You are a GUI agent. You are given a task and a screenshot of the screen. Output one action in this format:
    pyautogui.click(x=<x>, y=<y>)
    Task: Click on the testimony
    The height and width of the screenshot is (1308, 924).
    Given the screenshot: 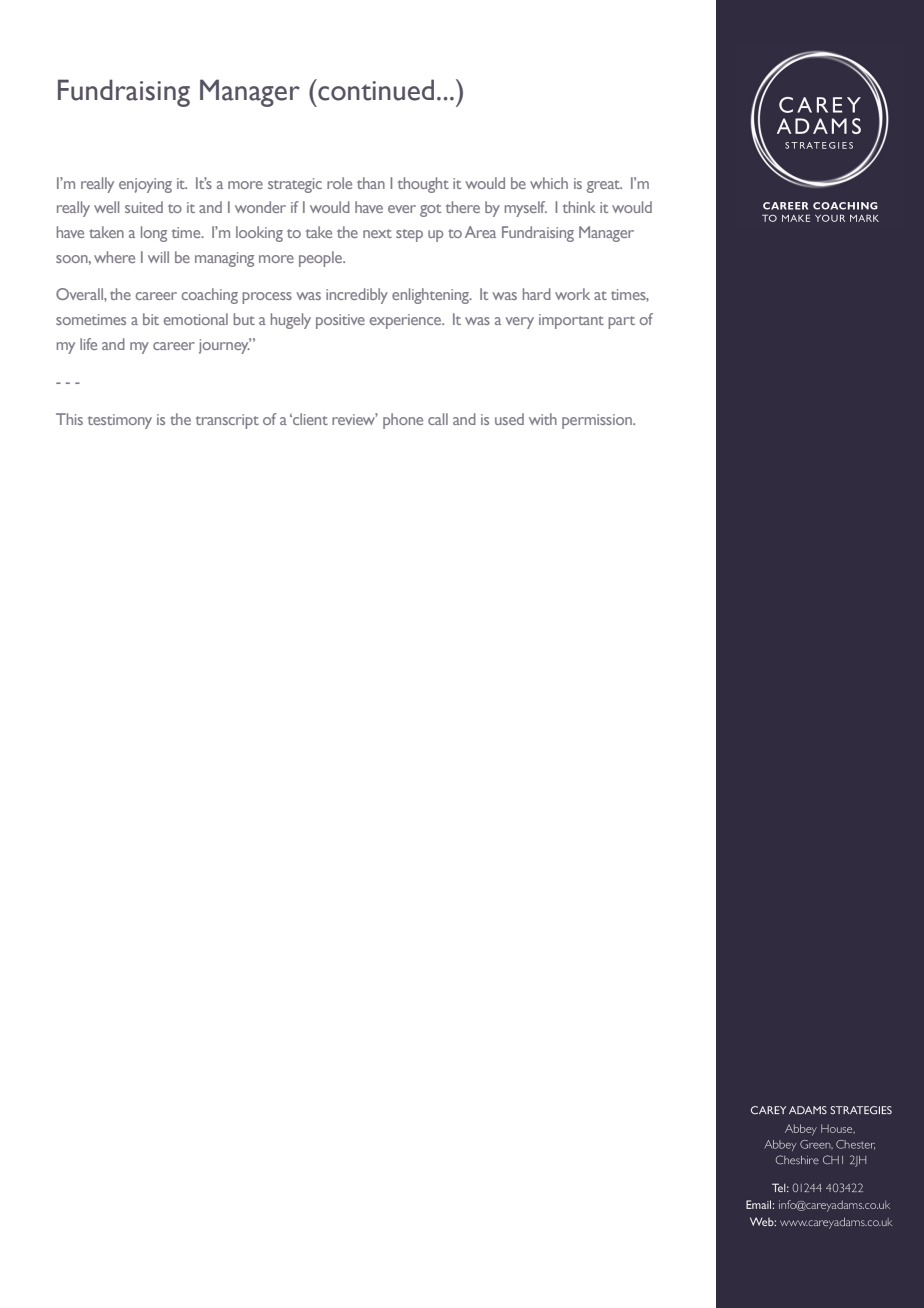 What is the action you would take?
    pyautogui.click(x=120, y=421)
